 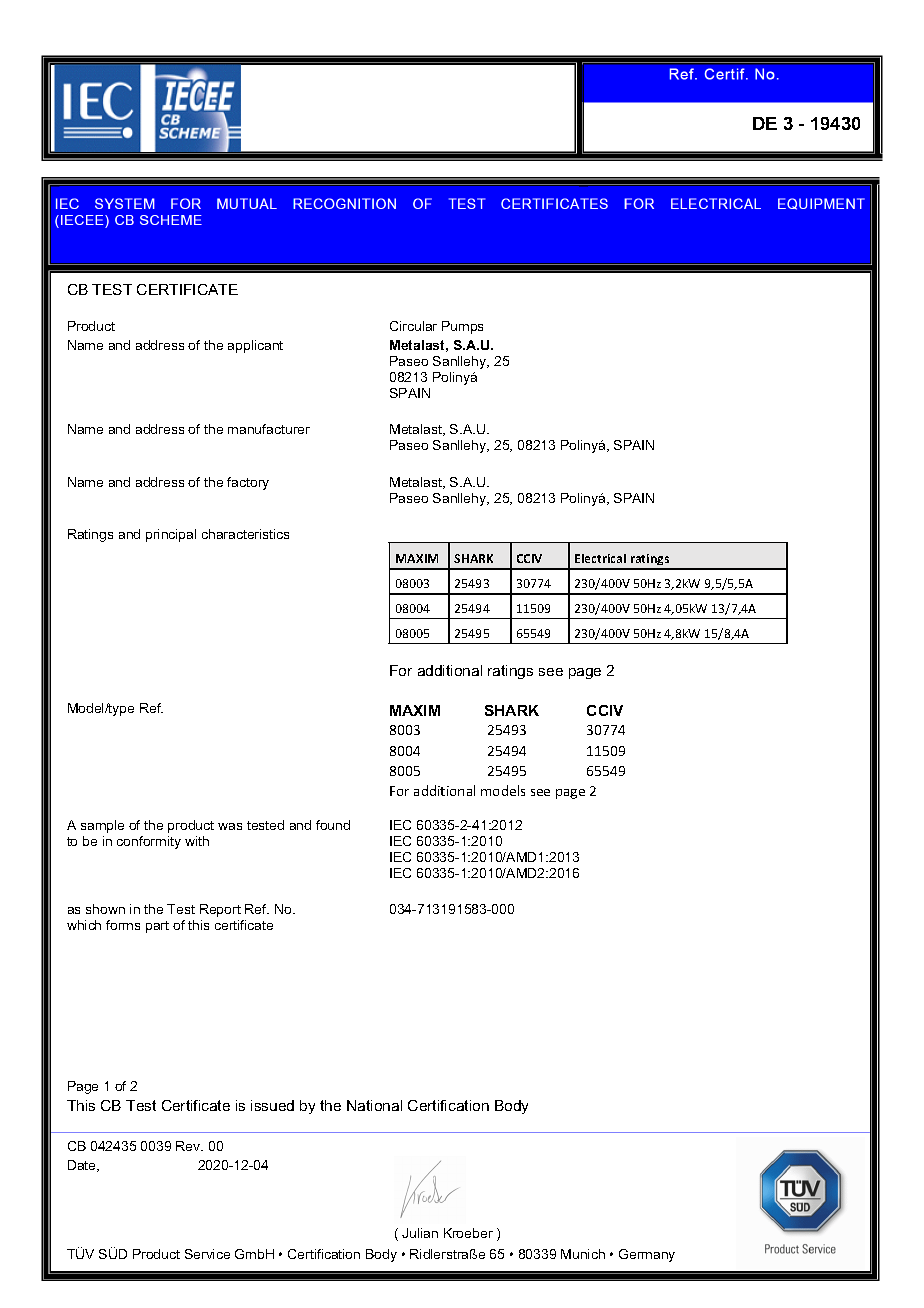 What do you see at coordinates (207, 1254) in the page?
I see `Service` at bounding box center [207, 1254].
